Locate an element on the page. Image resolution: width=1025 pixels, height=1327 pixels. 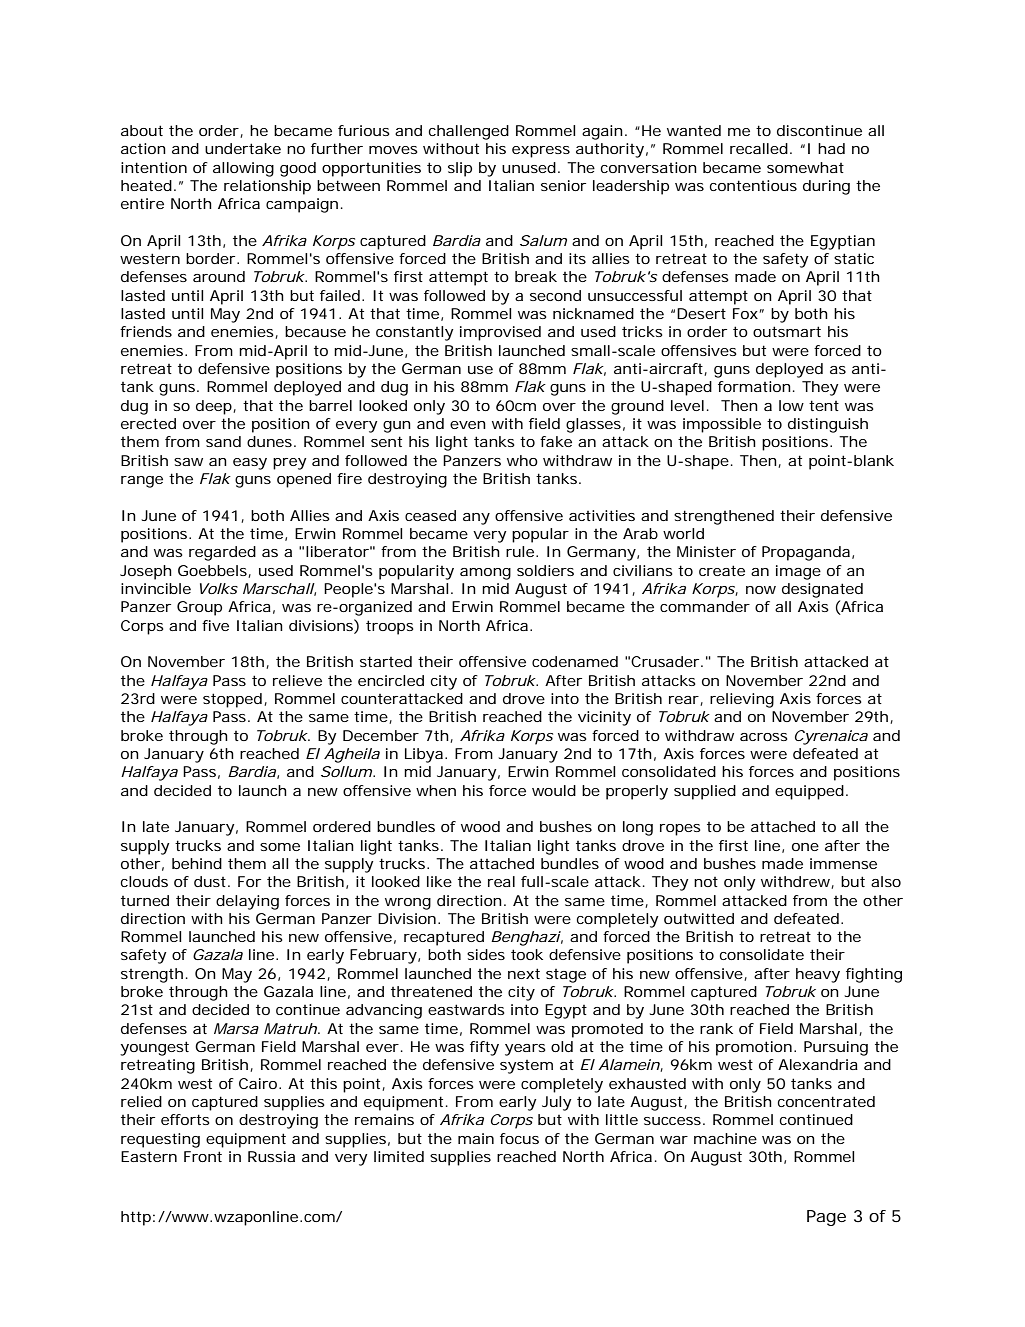
heavy is located at coordinates (818, 975).
